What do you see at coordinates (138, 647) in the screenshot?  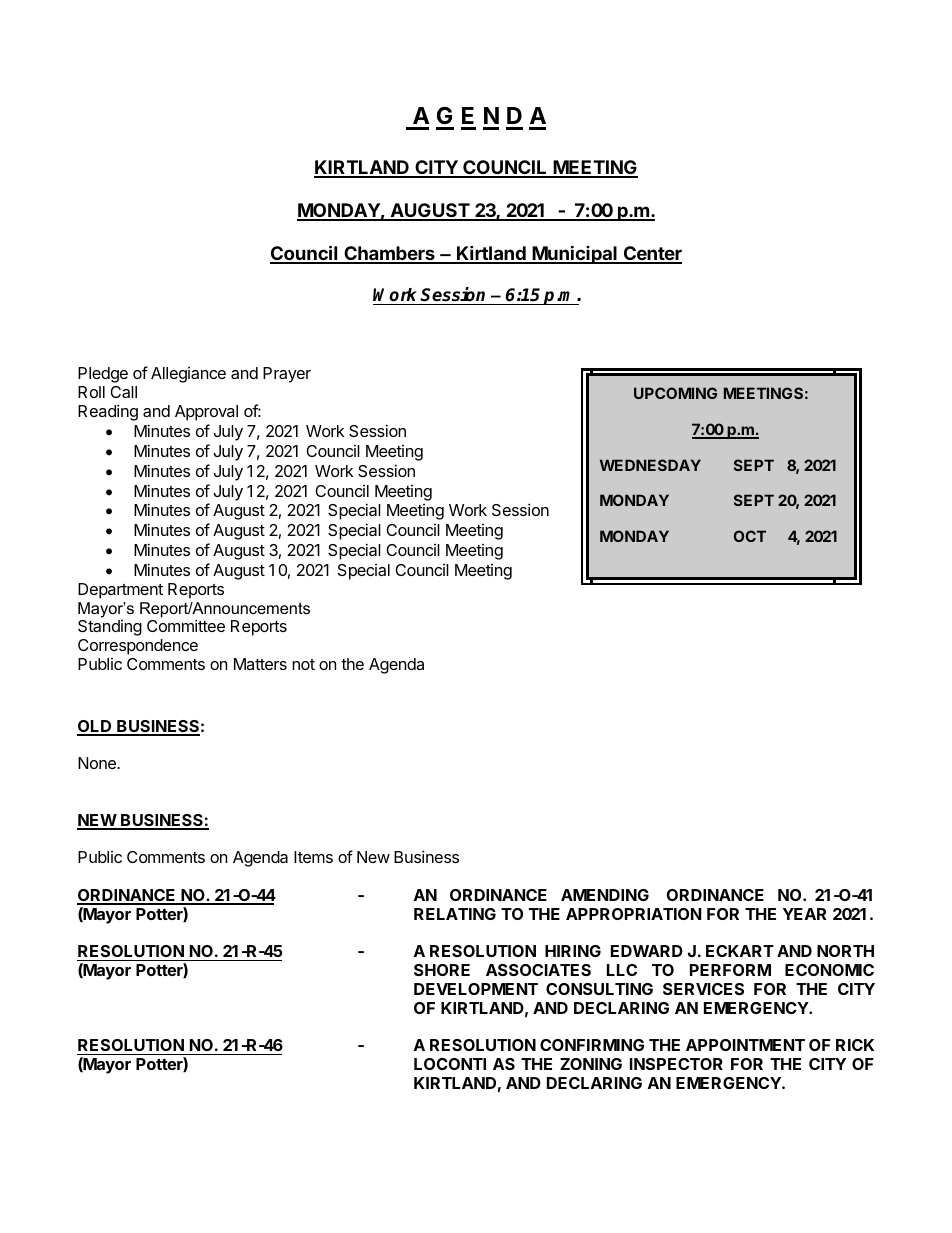 I see `Correspondence` at bounding box center [138, 647].
